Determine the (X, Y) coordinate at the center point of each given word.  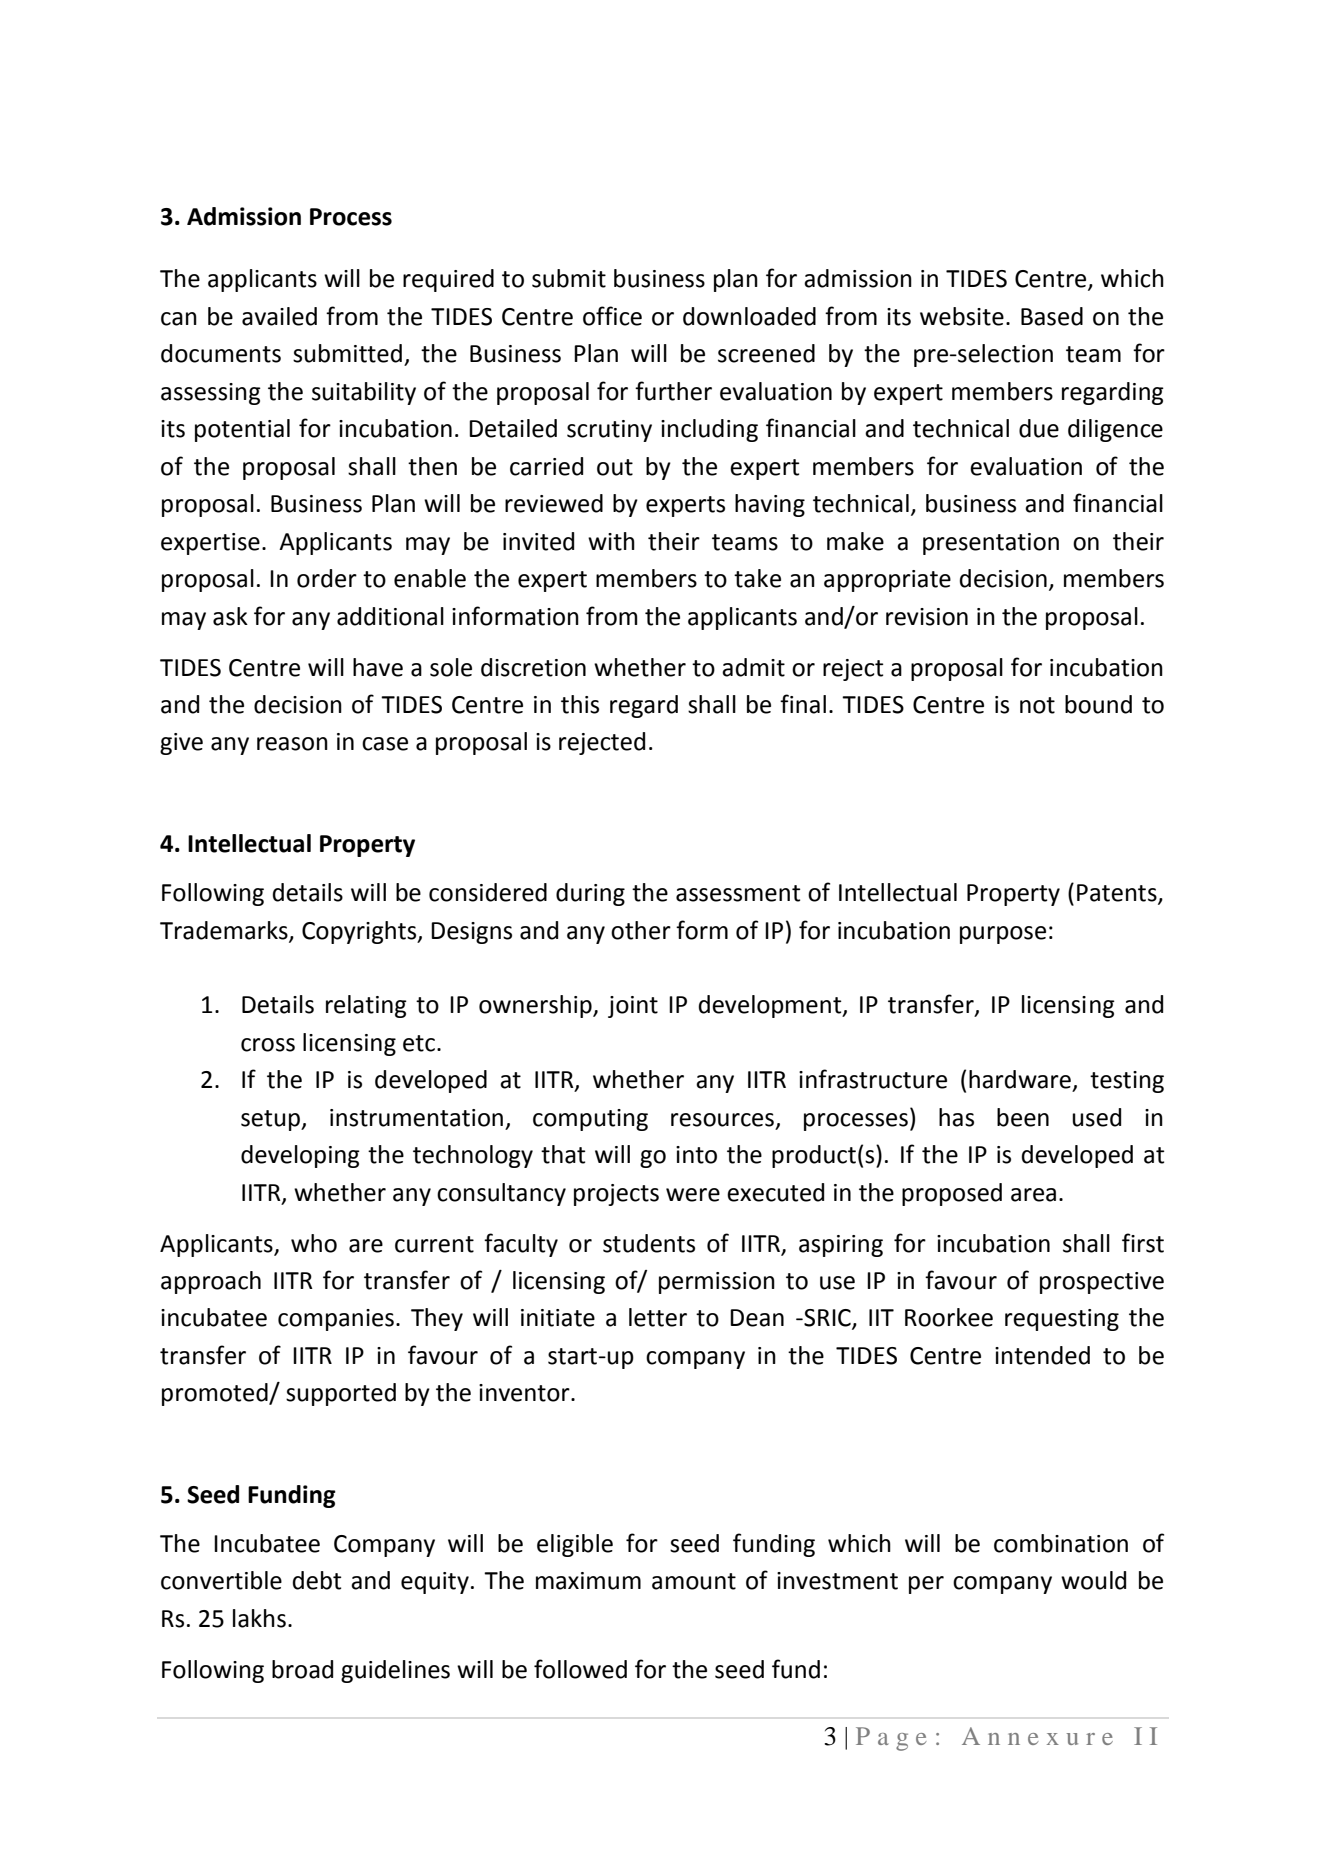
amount (694, 1581)
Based (1052, 316)
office (612, 316)
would (1093, 1580)
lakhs (259, 1618)
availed (279, 316)
